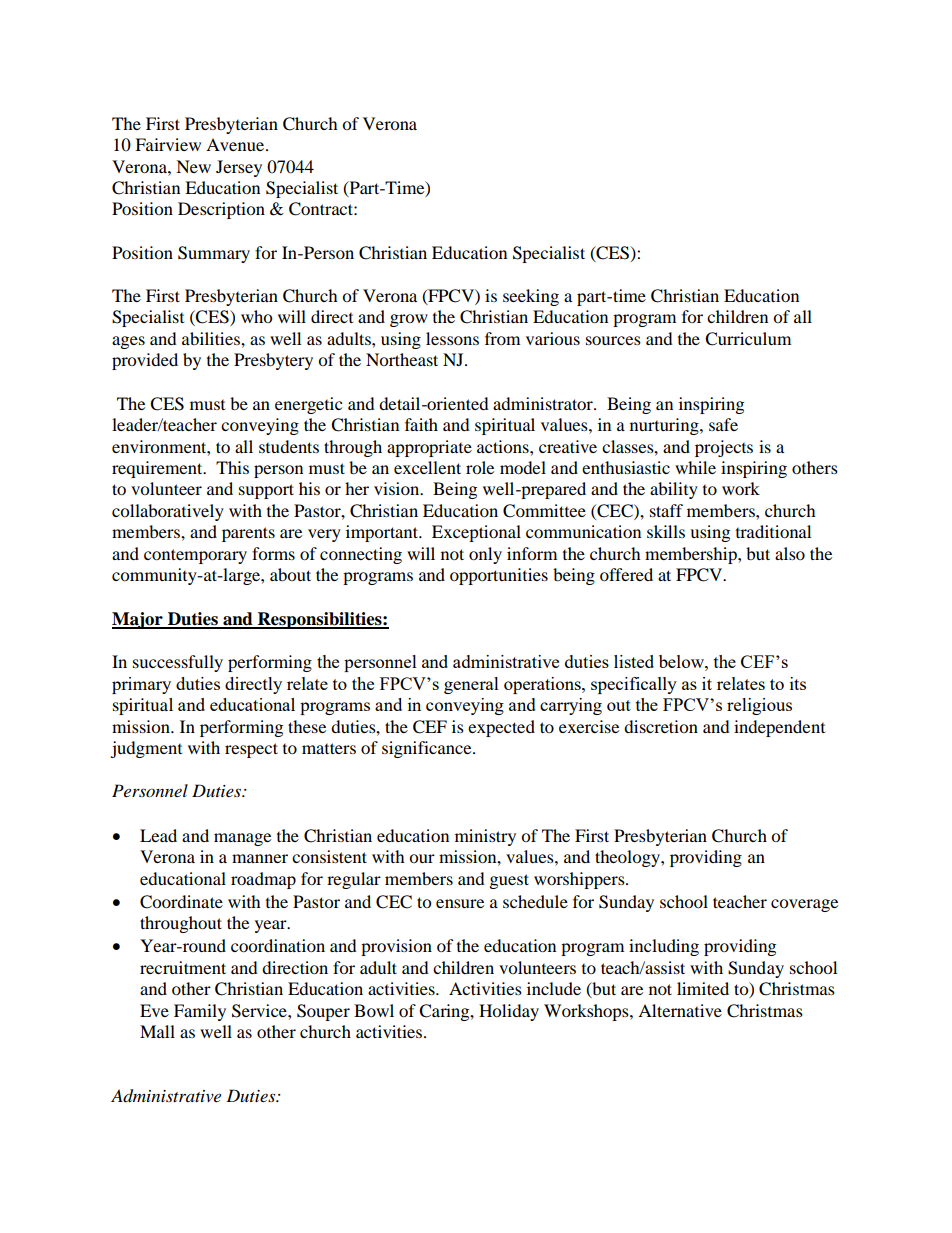 The height and width of the screenshot is (1233, 952). I want to click on Family, so click(200, 1012).
